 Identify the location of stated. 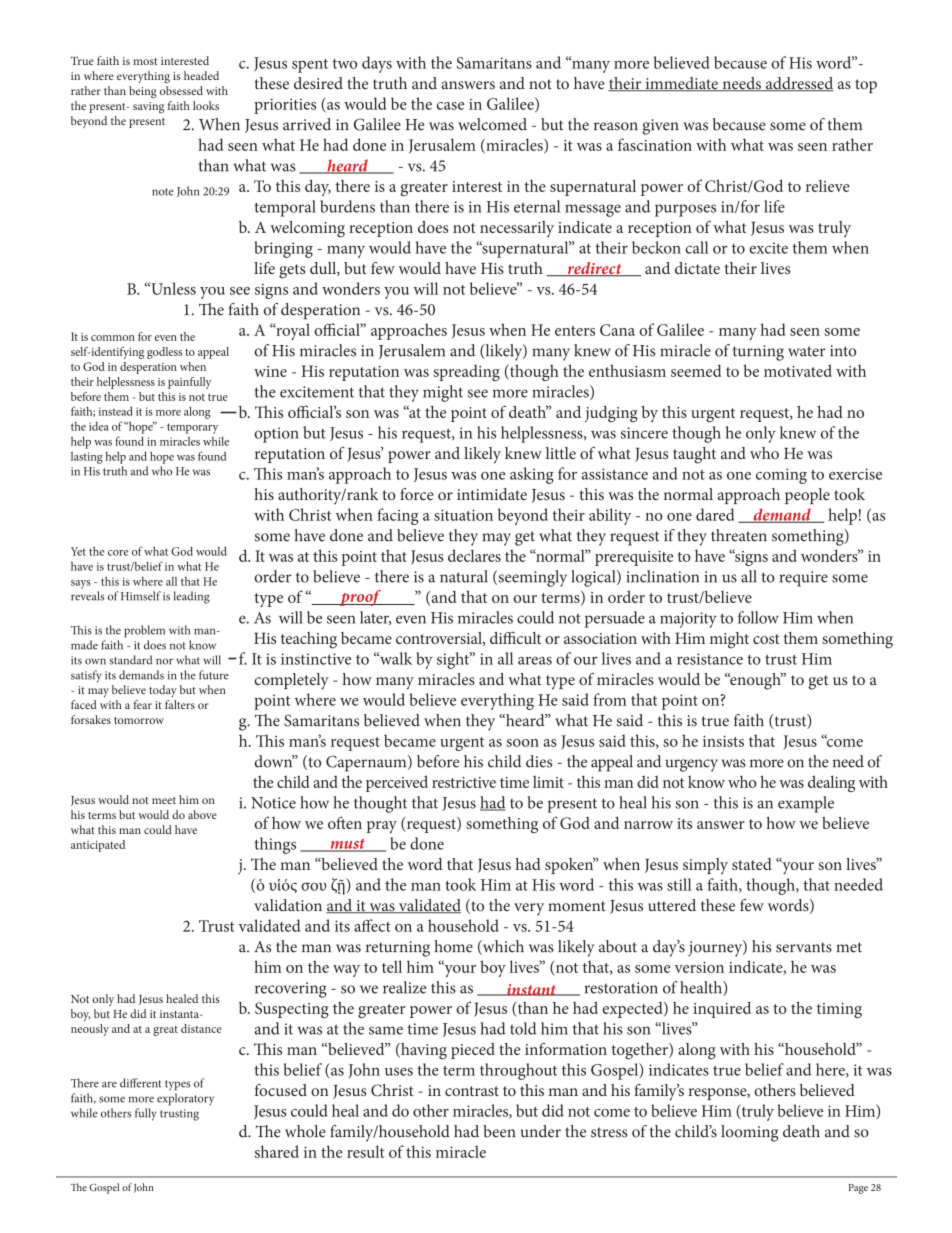
(752, 864).
